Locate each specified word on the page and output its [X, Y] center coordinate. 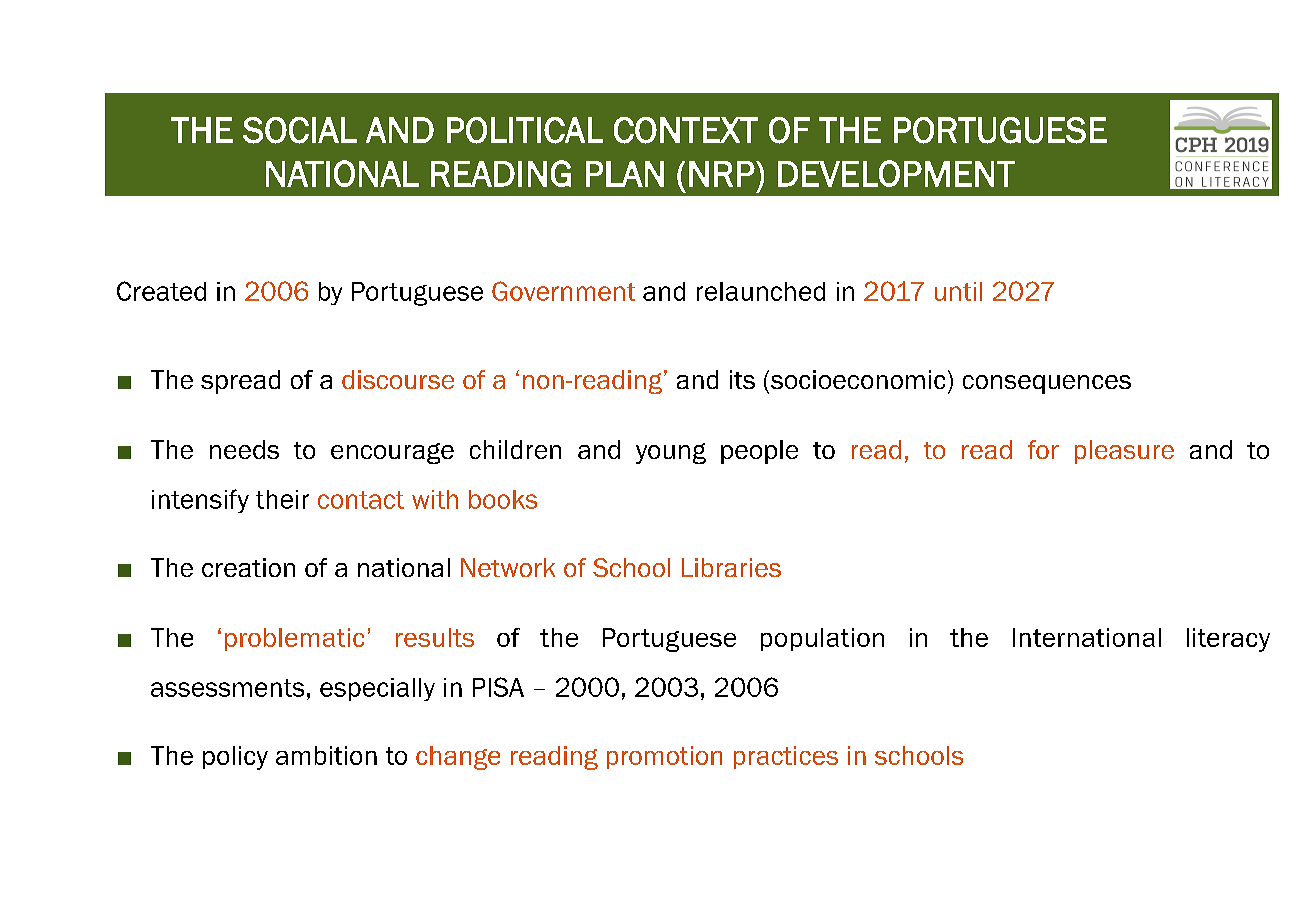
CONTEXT [686, 130]
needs [244, 449]
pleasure [1124, 452]
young [671, 453]
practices [786, 757]
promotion [664, 757]
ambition [326, 755]
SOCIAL [300, 130]
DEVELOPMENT [896, 173]
